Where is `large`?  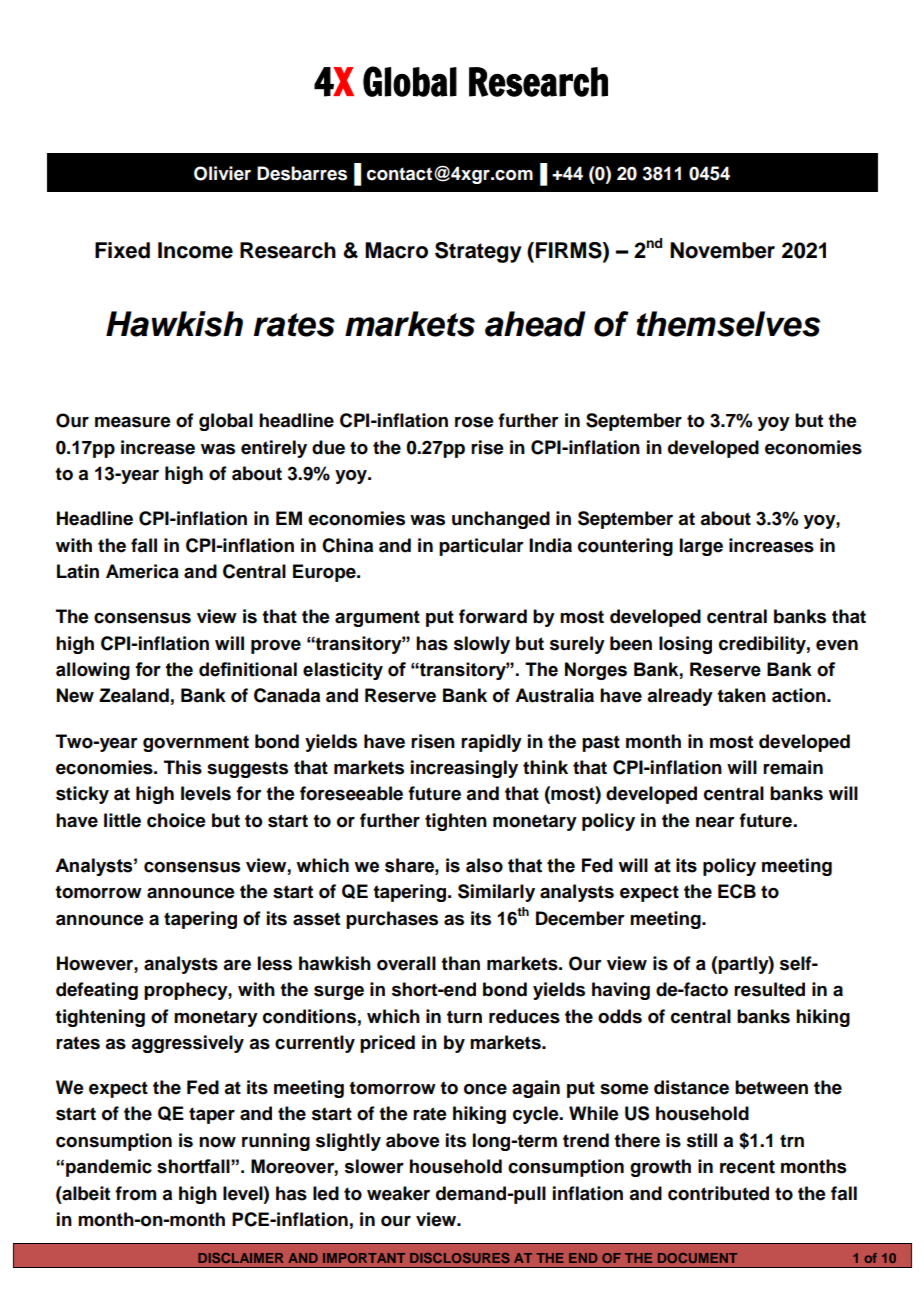 large is located at coordinates (701, 547).
